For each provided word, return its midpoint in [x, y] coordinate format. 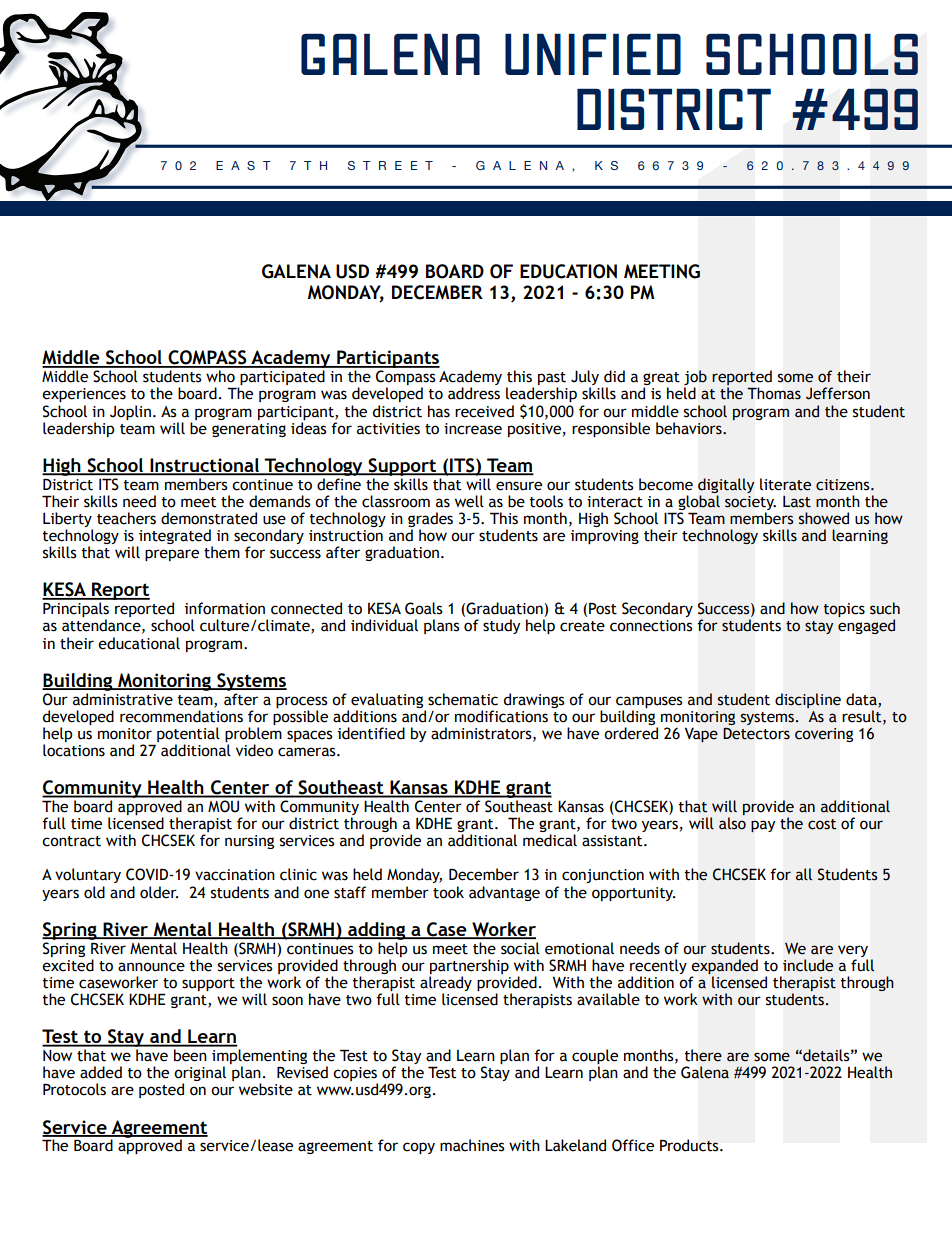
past [552, 380]
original [200, 1075]
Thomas [774, 393]
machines [472, 1145]
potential [188, 734]
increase [473, 429]
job [695, 379]
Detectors [756, 734]
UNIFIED [593, 54]
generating [249, 430]
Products [690, 1145]
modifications [501, 716]
